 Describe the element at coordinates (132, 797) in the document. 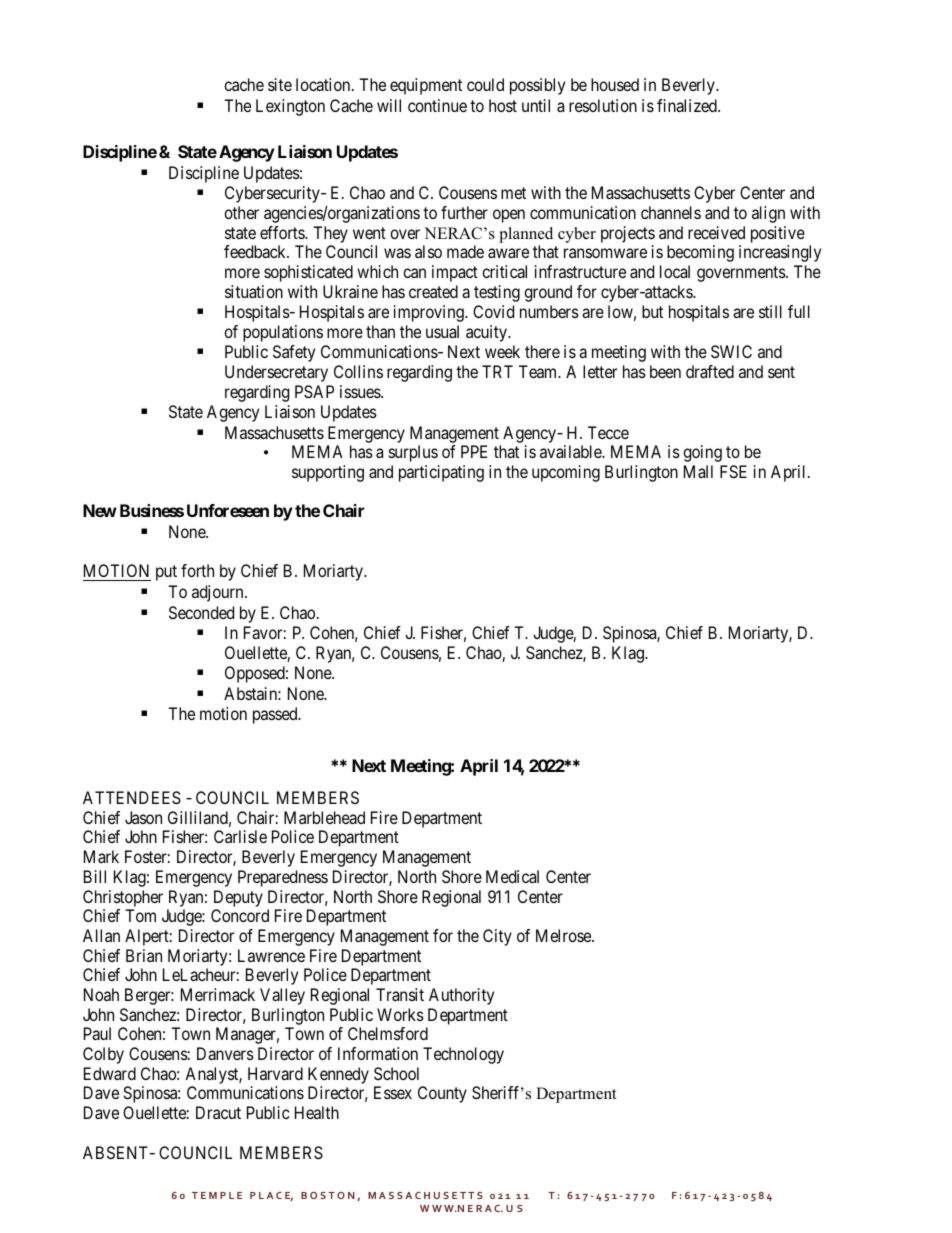

I see `ATTENDEES` at that location.
